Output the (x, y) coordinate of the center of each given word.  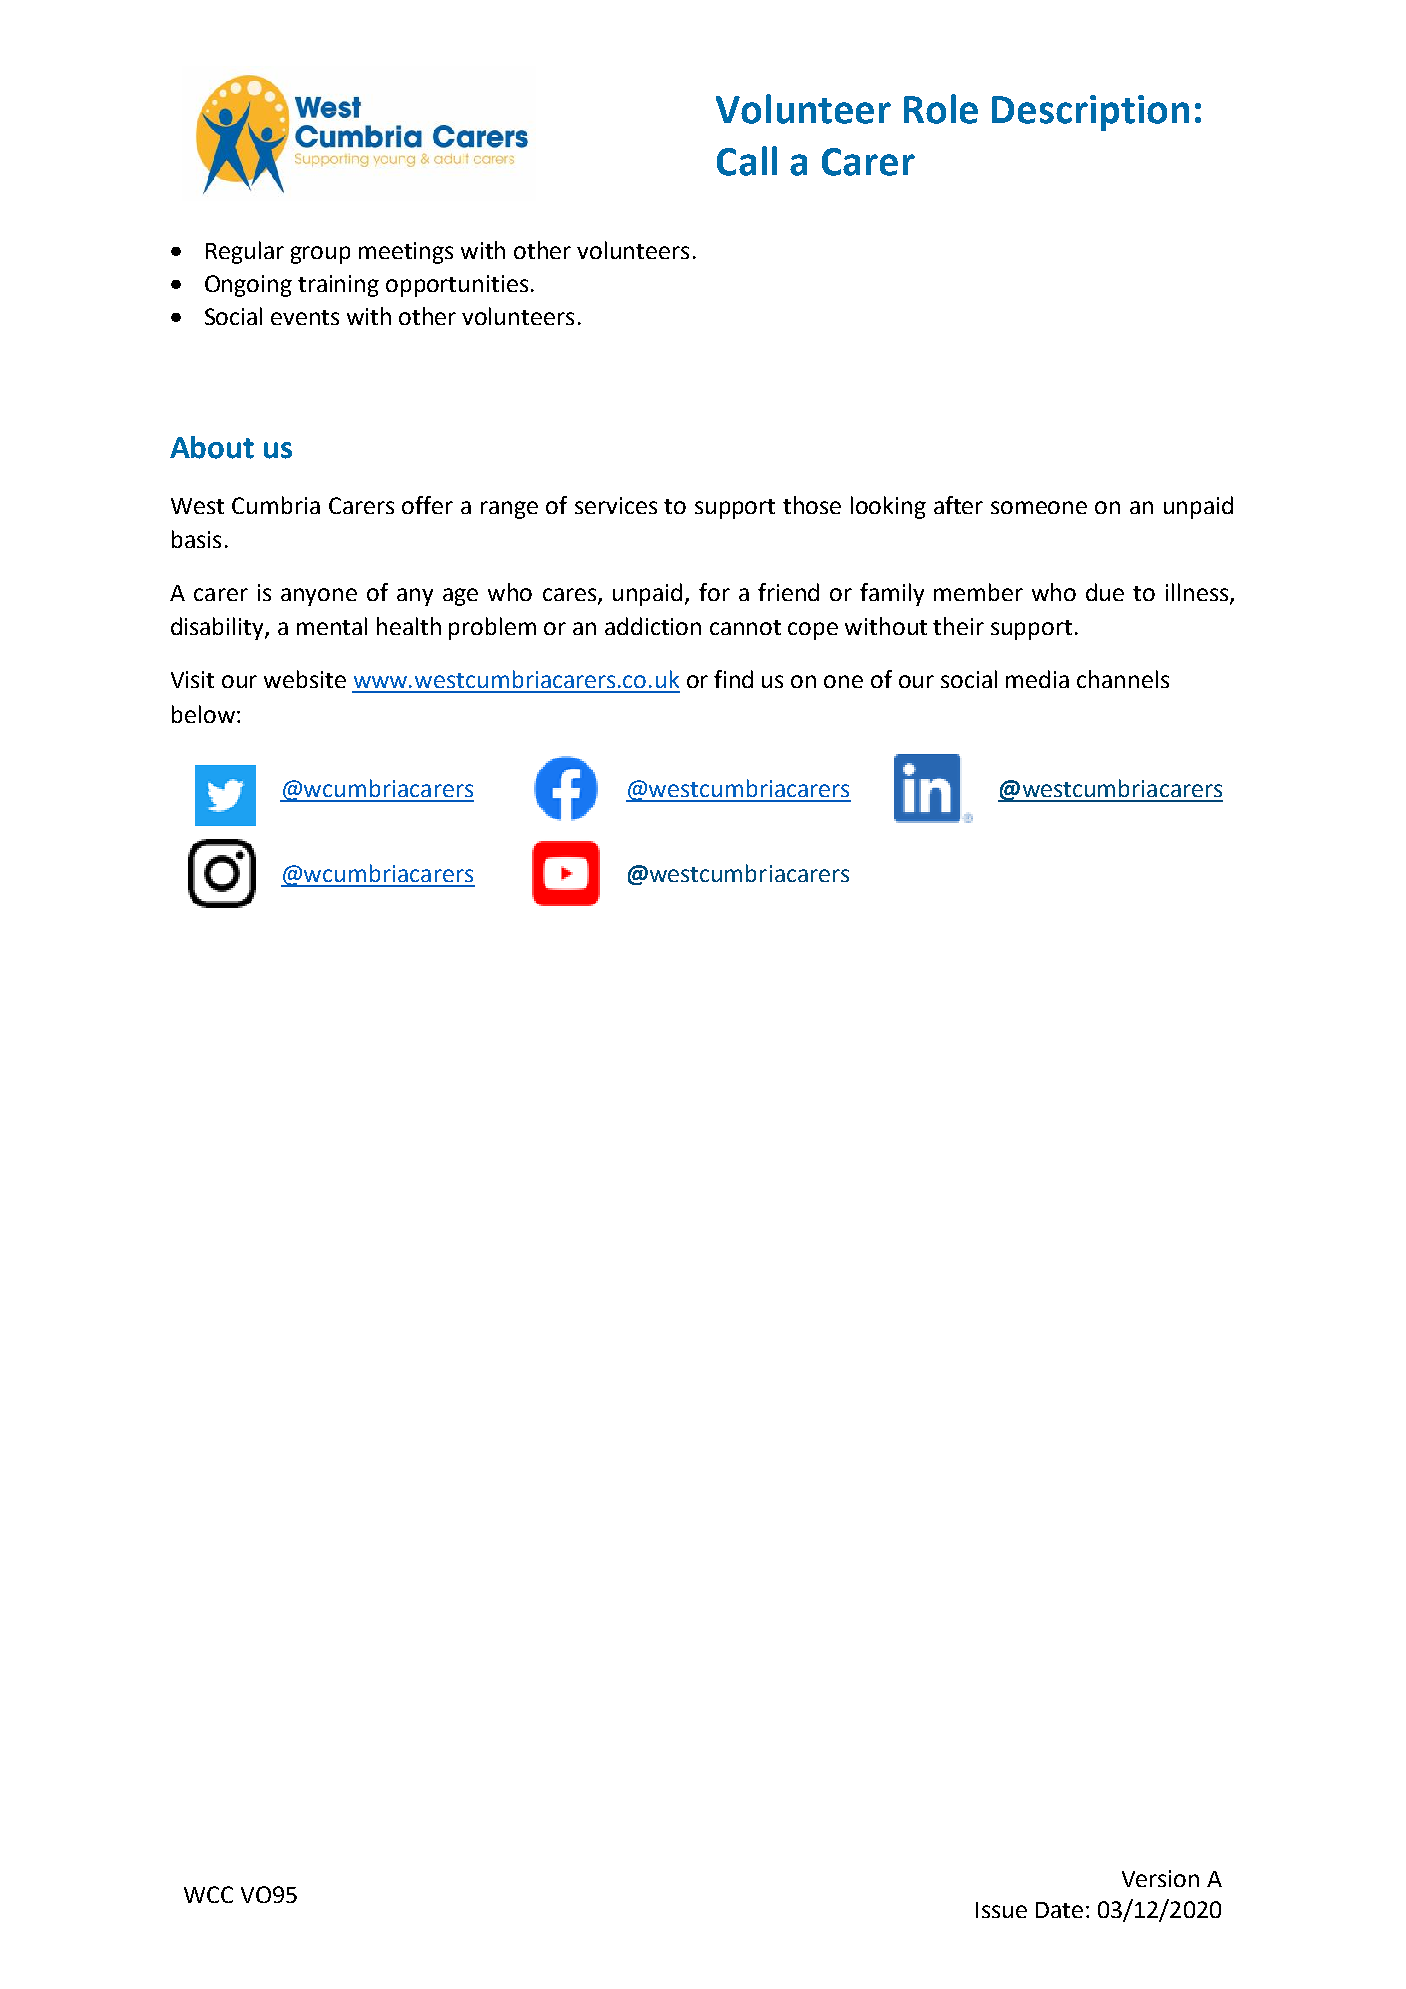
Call (747, 161)
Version (1160, 1878)
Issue (1001, 1910)
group (320, 255)
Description (1090, 113)
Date (1059, 1910)
